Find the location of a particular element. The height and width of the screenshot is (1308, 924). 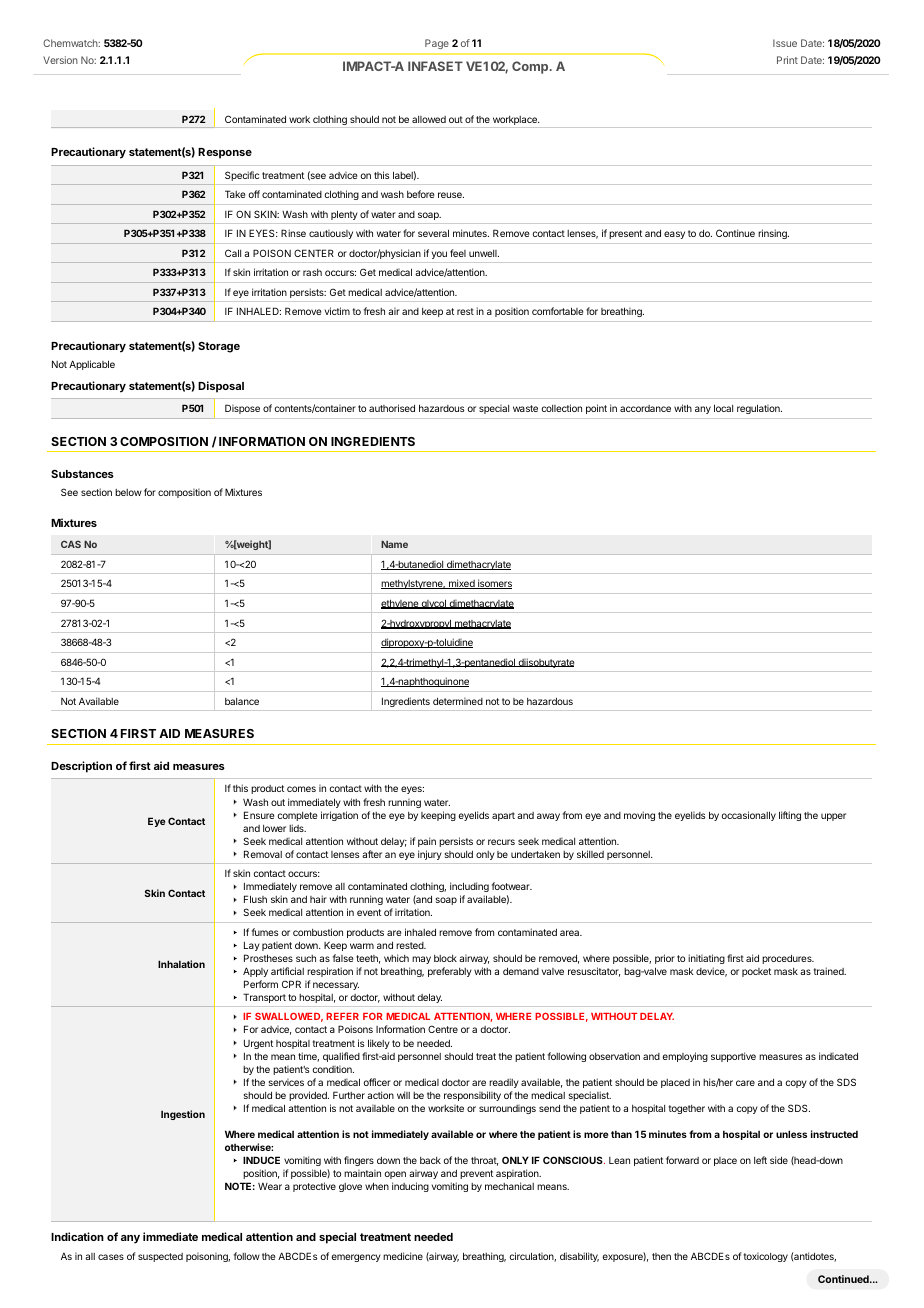

suspected is located at coordinates (160, 1257).
